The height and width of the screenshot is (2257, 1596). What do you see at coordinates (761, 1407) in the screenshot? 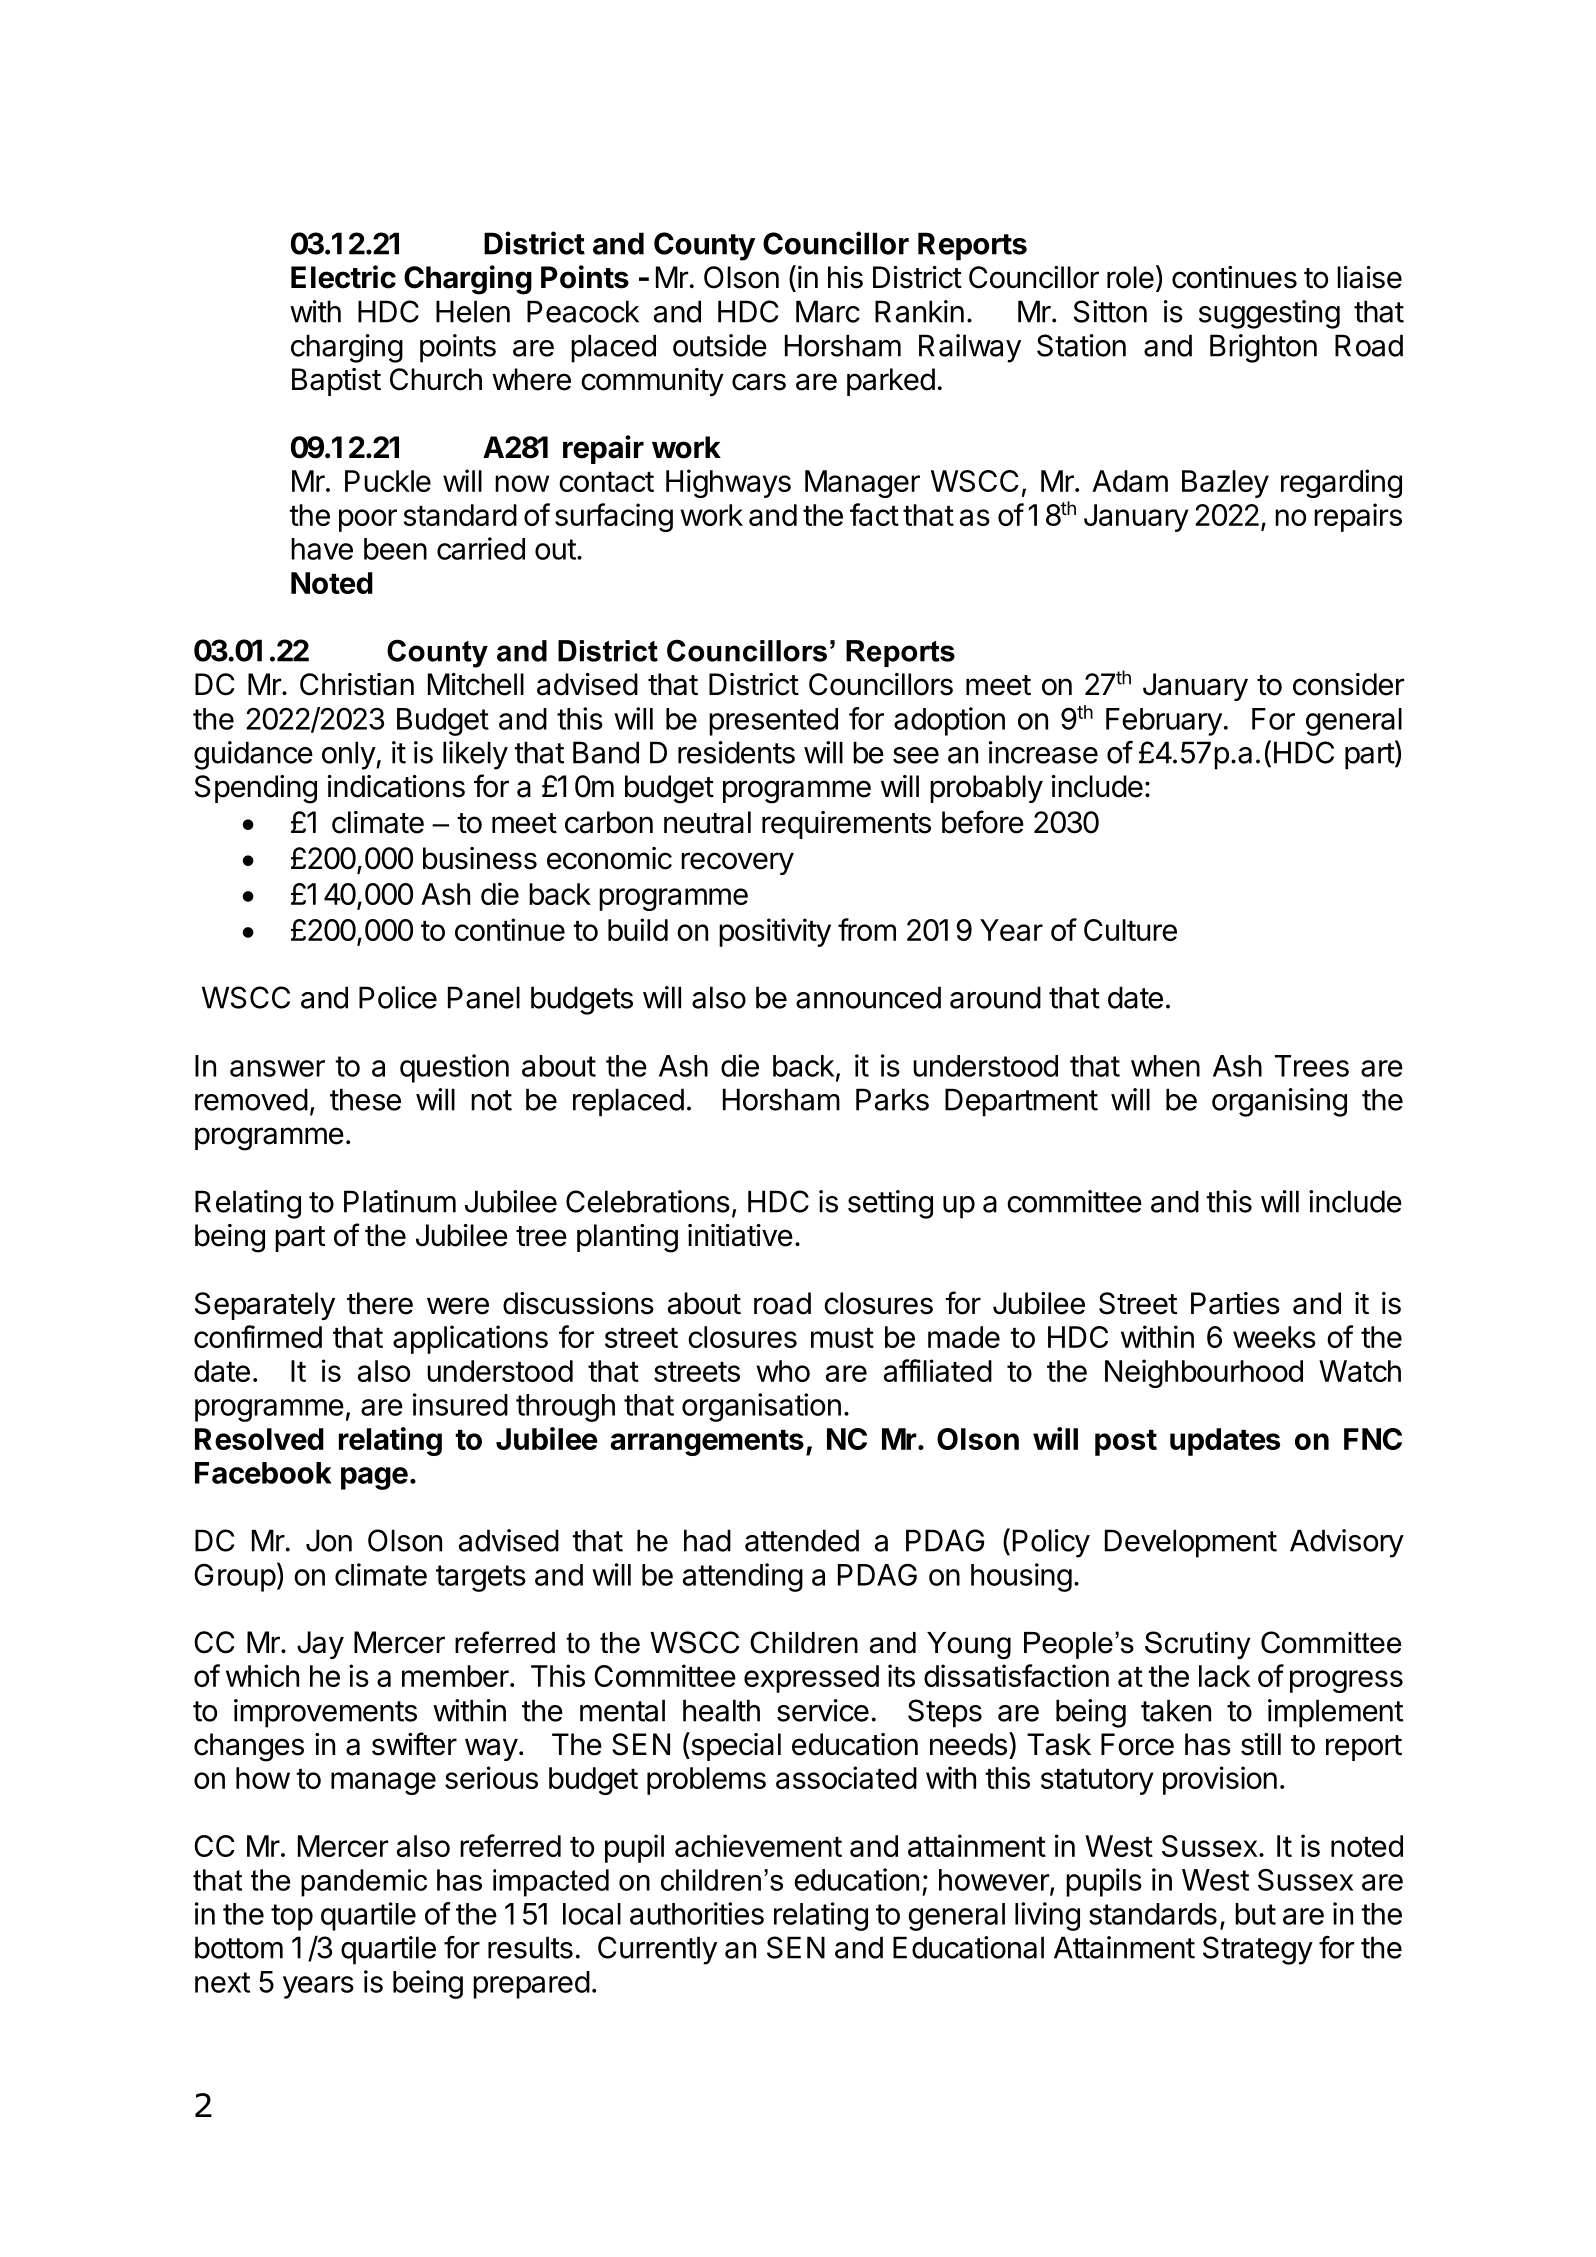
I see `organisation` at bounding box center [761, 1407].
